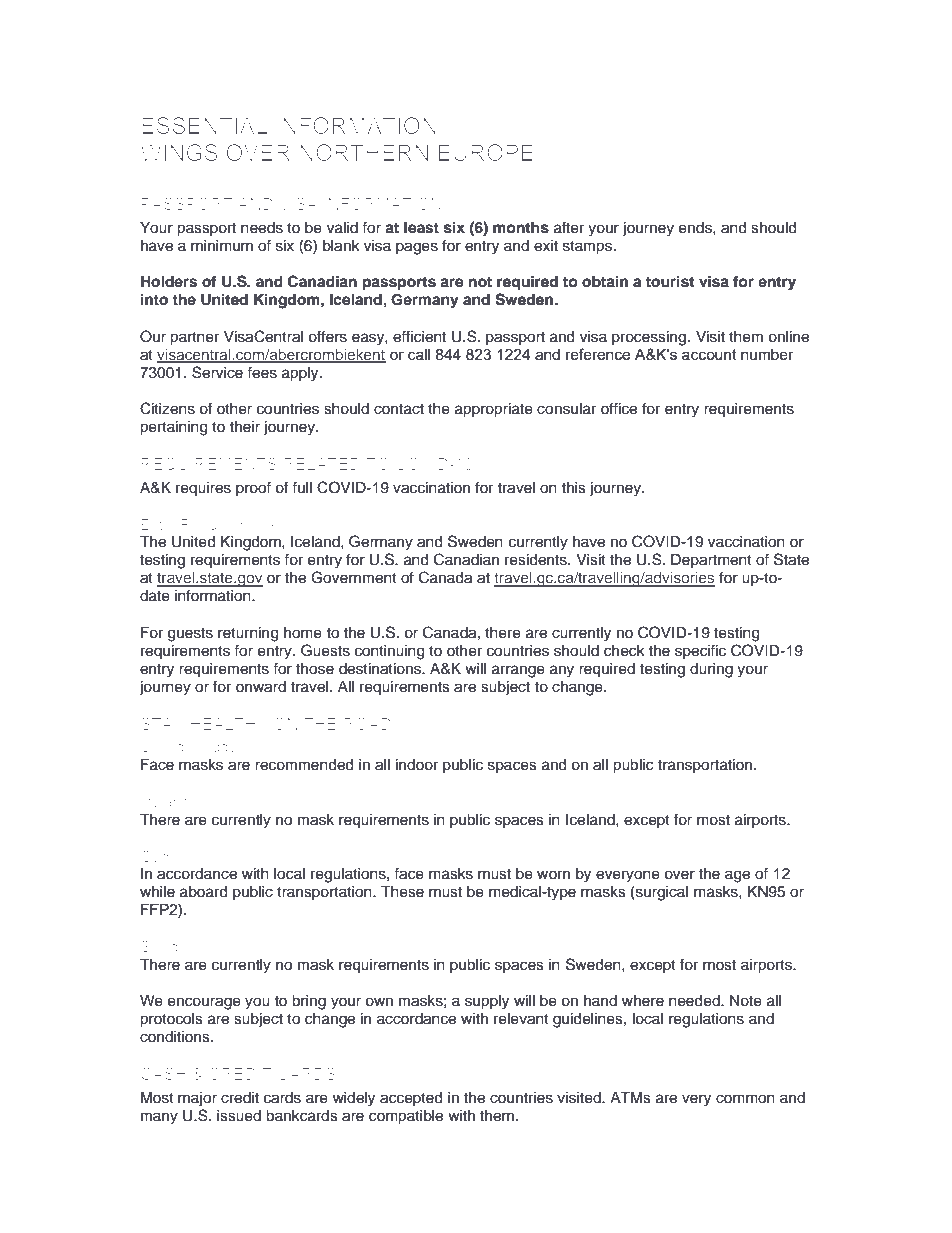 The image size is (952, 1233). I want to click on HEALTHY, so click(229, 724).
